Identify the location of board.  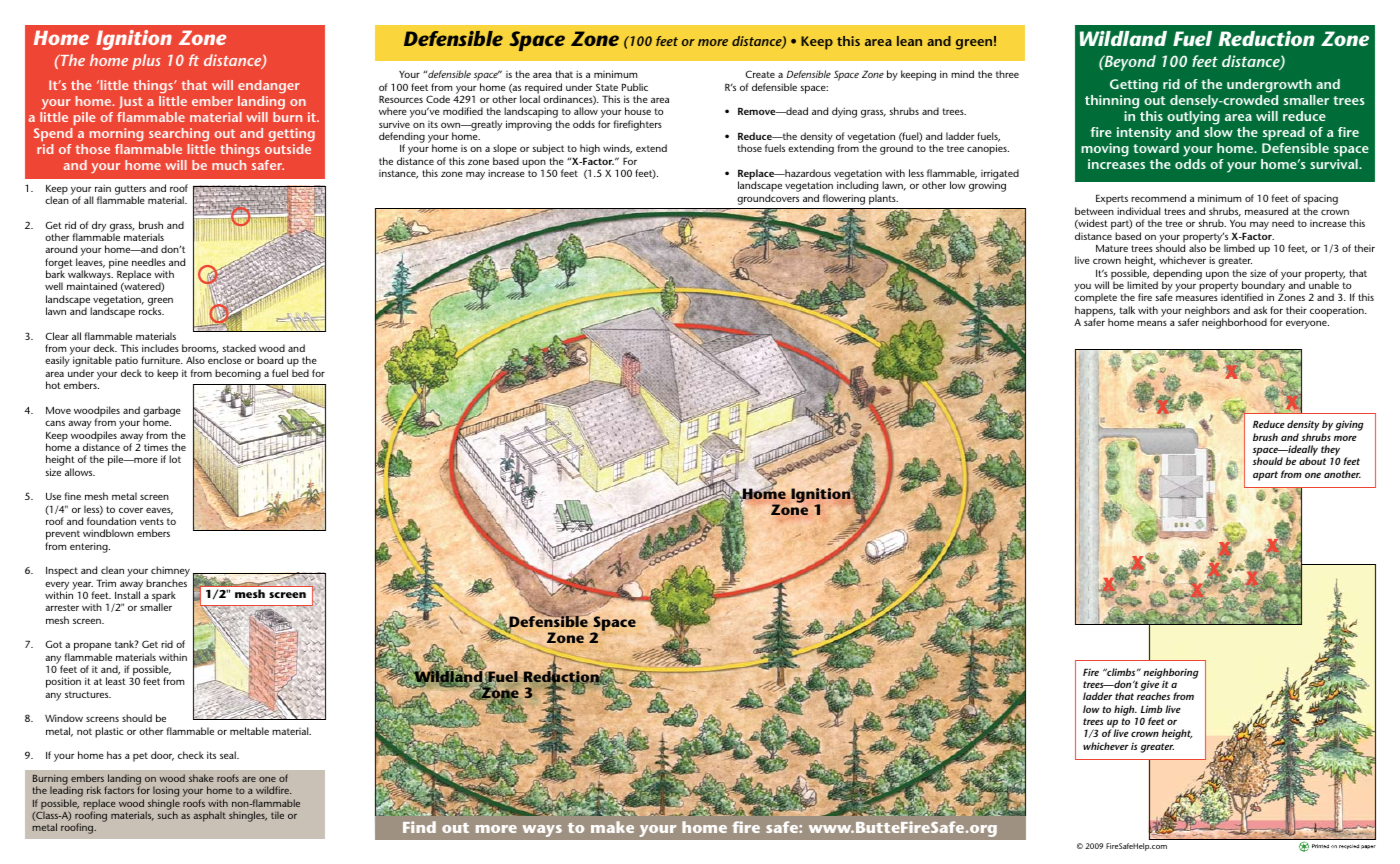
(270, 360).
